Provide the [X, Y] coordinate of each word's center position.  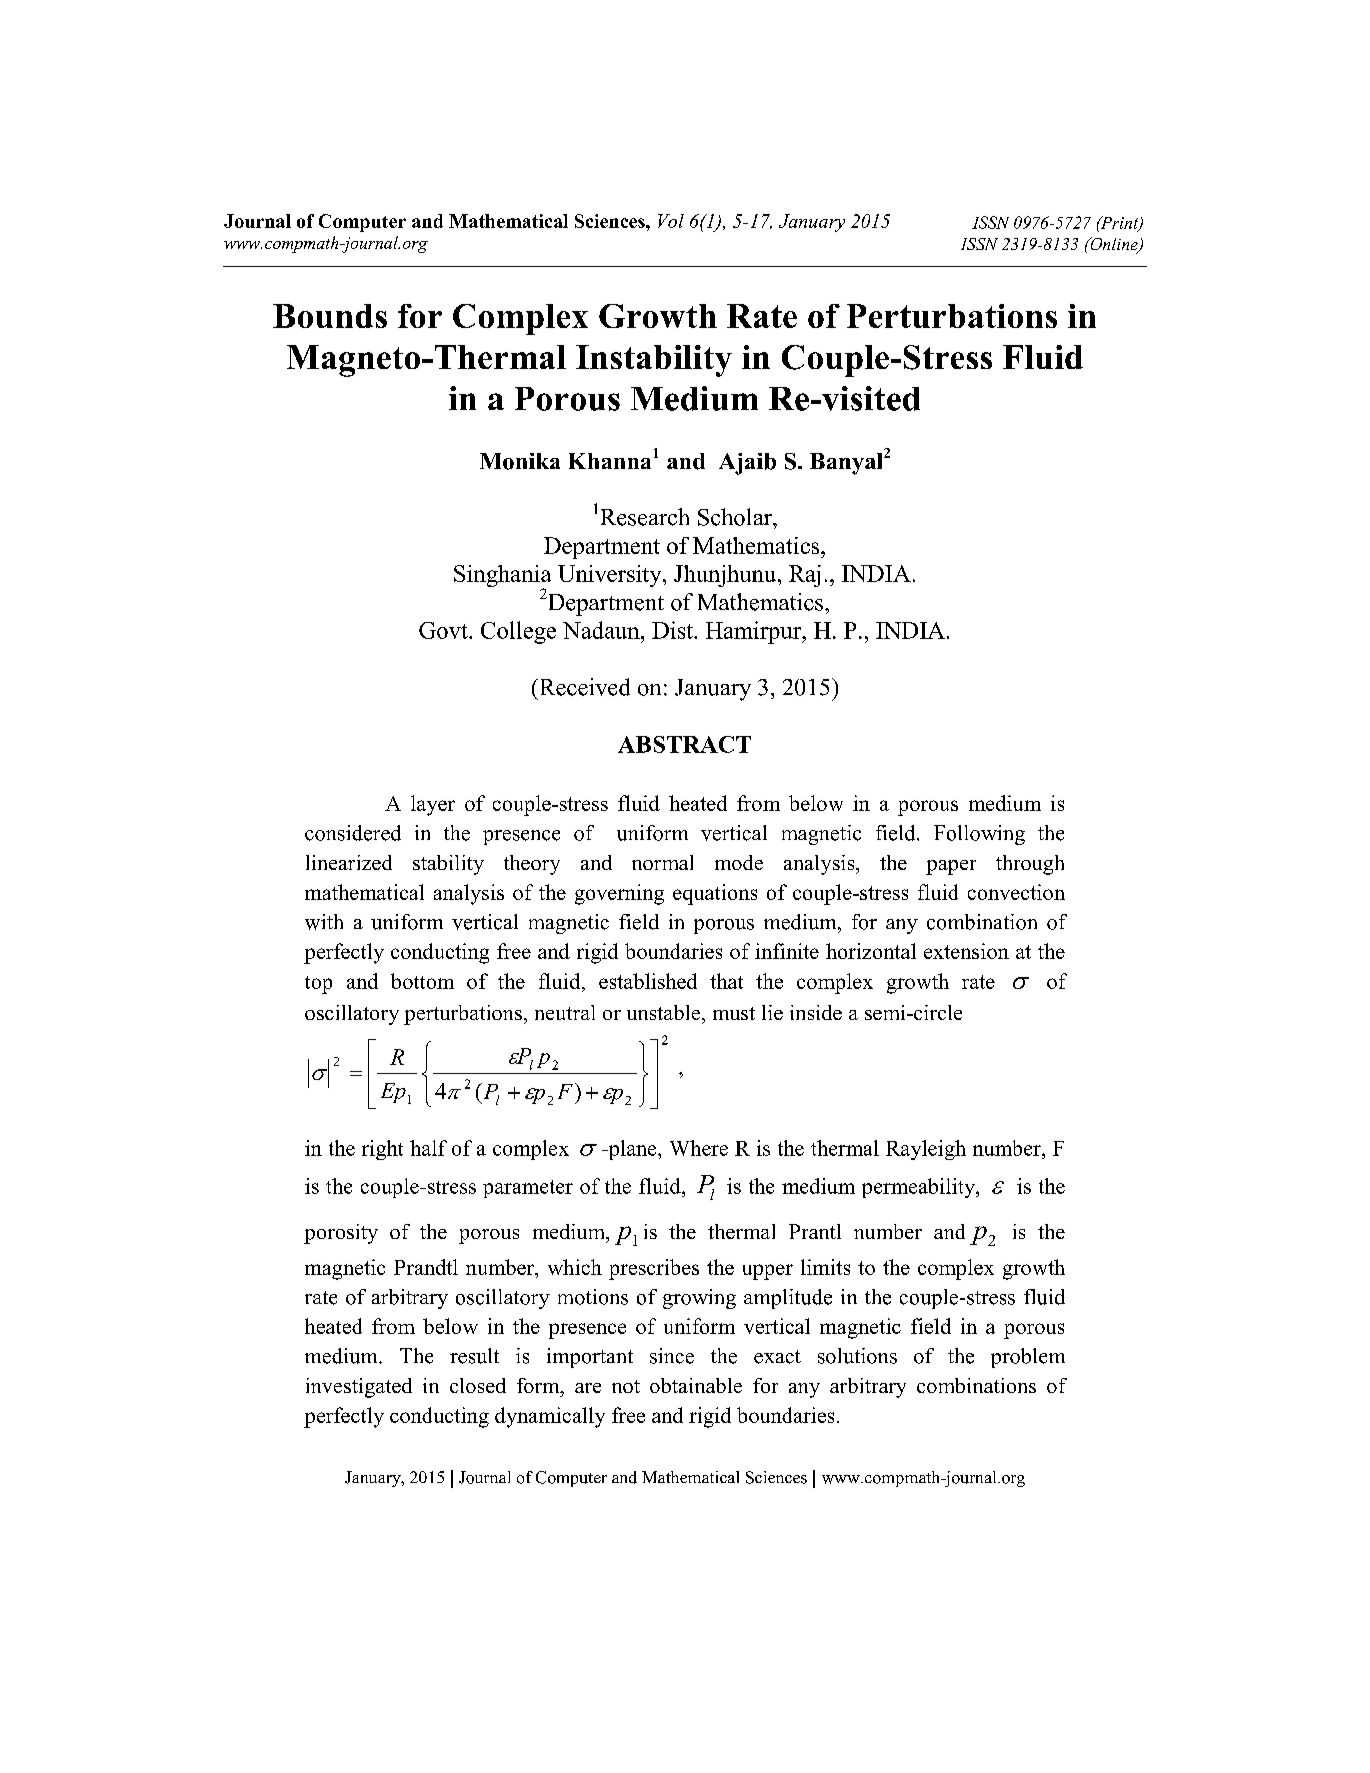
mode [739, 862]
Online [1114, 245]
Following [979, 835]
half [428, 1148]
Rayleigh [926, 1150]
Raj [805, 576]
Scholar [736, 517]
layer [433, 805]
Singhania [502, 577]
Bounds [330, 316]
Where [699, 1148]
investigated [359, 1388]
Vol [671, 221]
